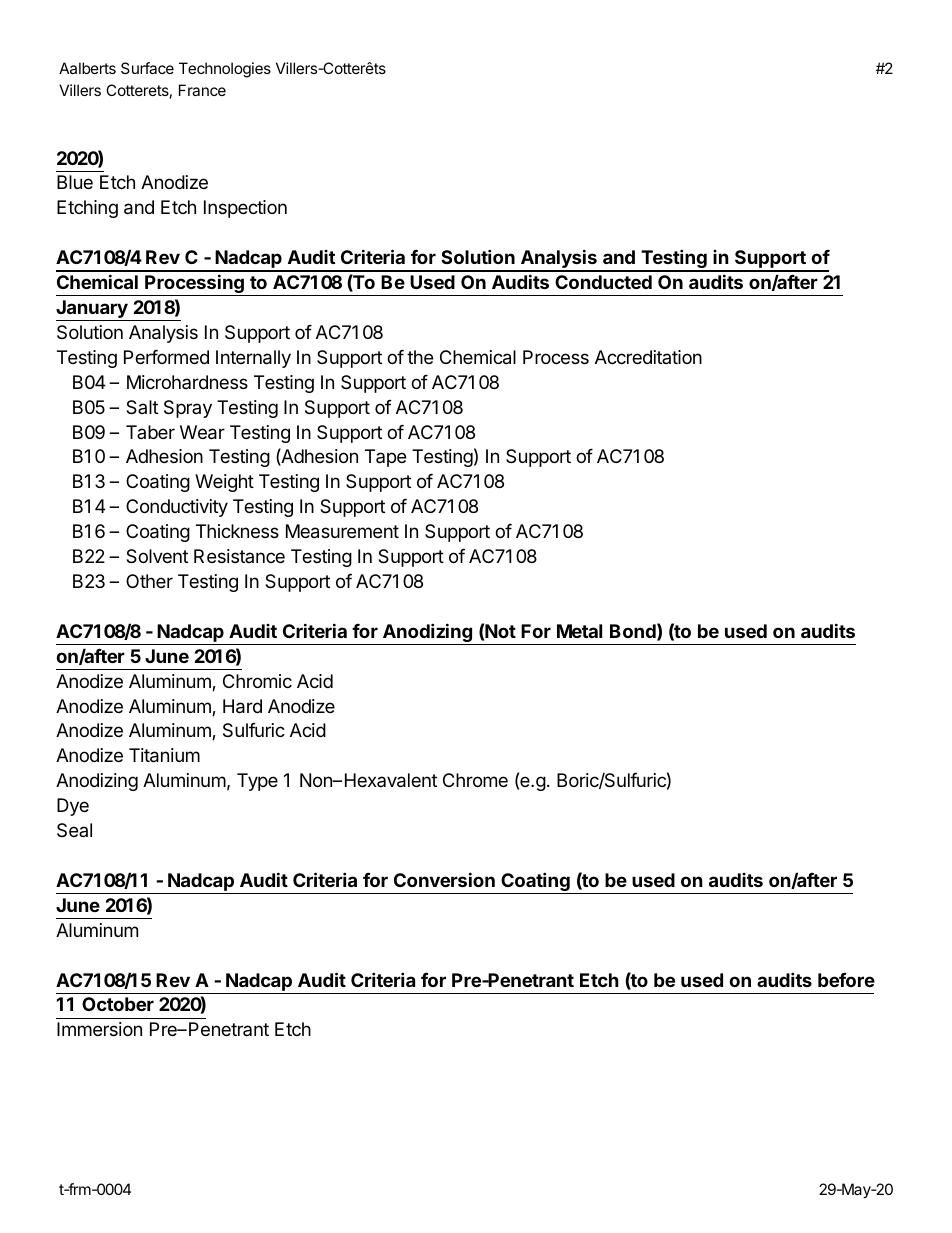 This screenshot has height=1233, width=952. I want to click on Conducted, so click(603, 282).
